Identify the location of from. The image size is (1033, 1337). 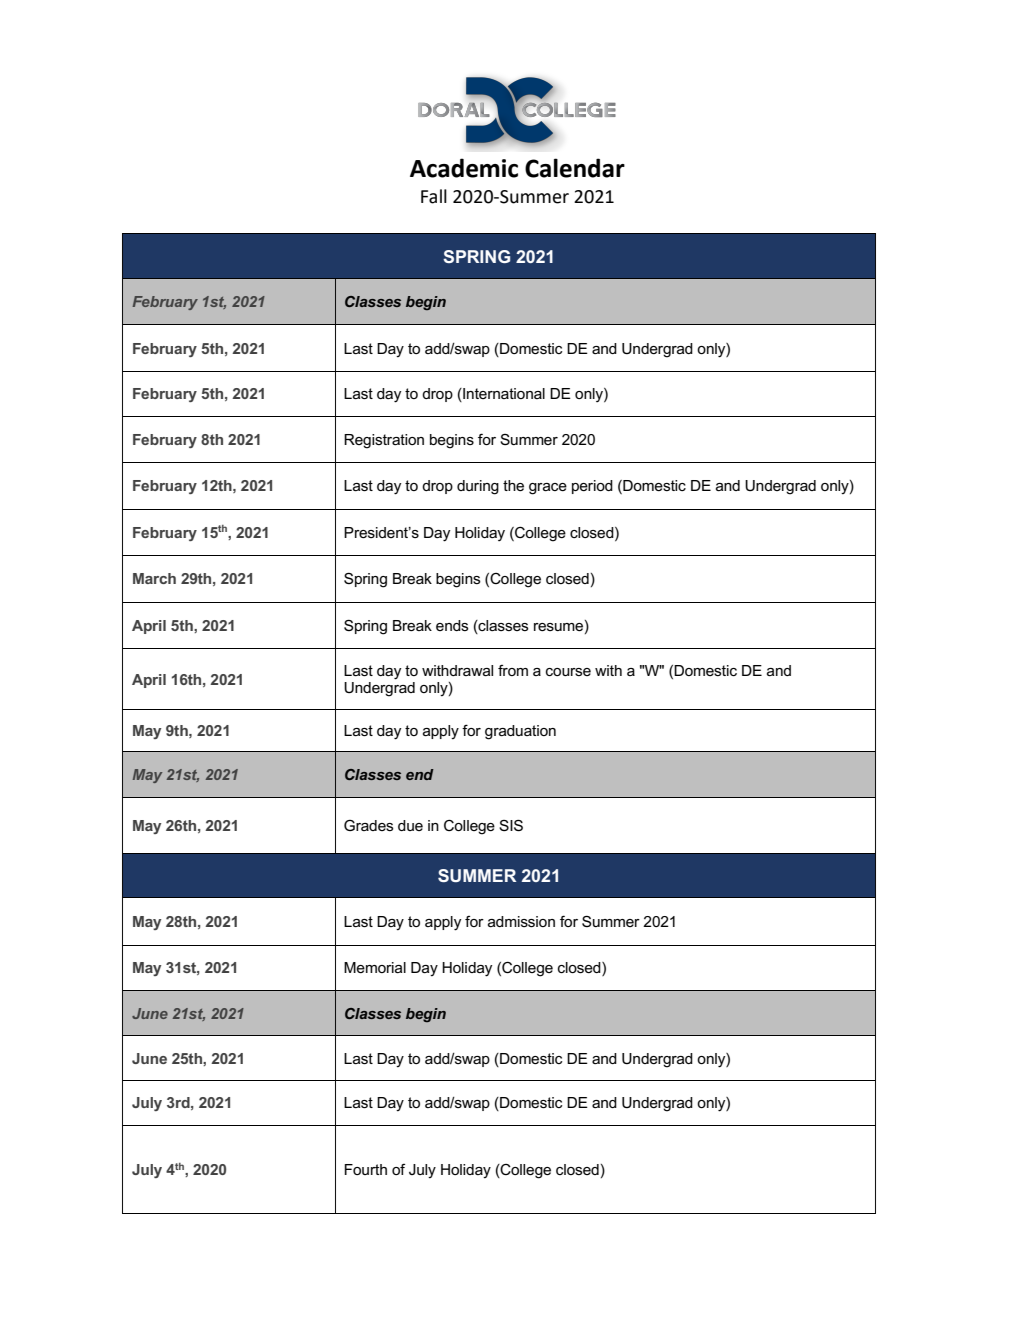
(513, 670).
